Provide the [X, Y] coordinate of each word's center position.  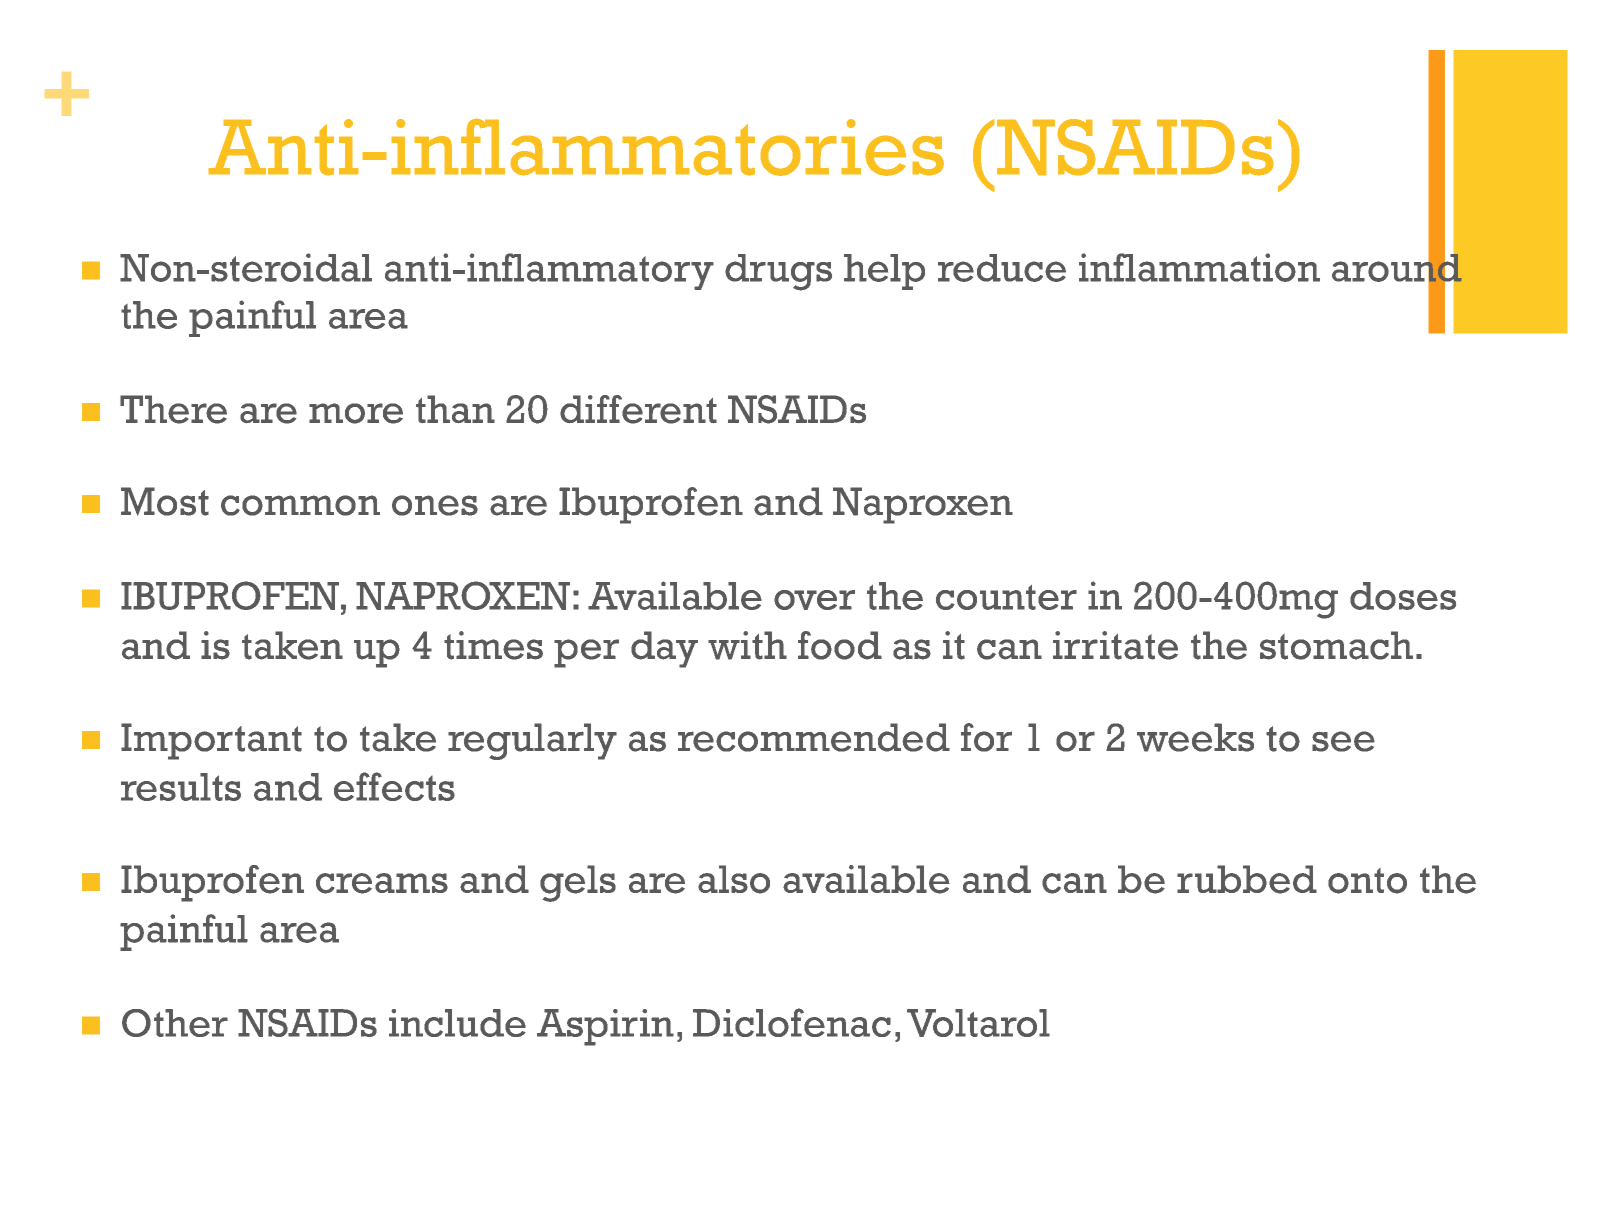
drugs [778, 272]
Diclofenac [792, 1022]
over [814, 600]
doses [1403, 596]
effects [394, 786]
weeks [1195, 737]
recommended [814, 737]
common [300, 505]
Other [175, 1023]
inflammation [1199, 267]
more [356, 413]
